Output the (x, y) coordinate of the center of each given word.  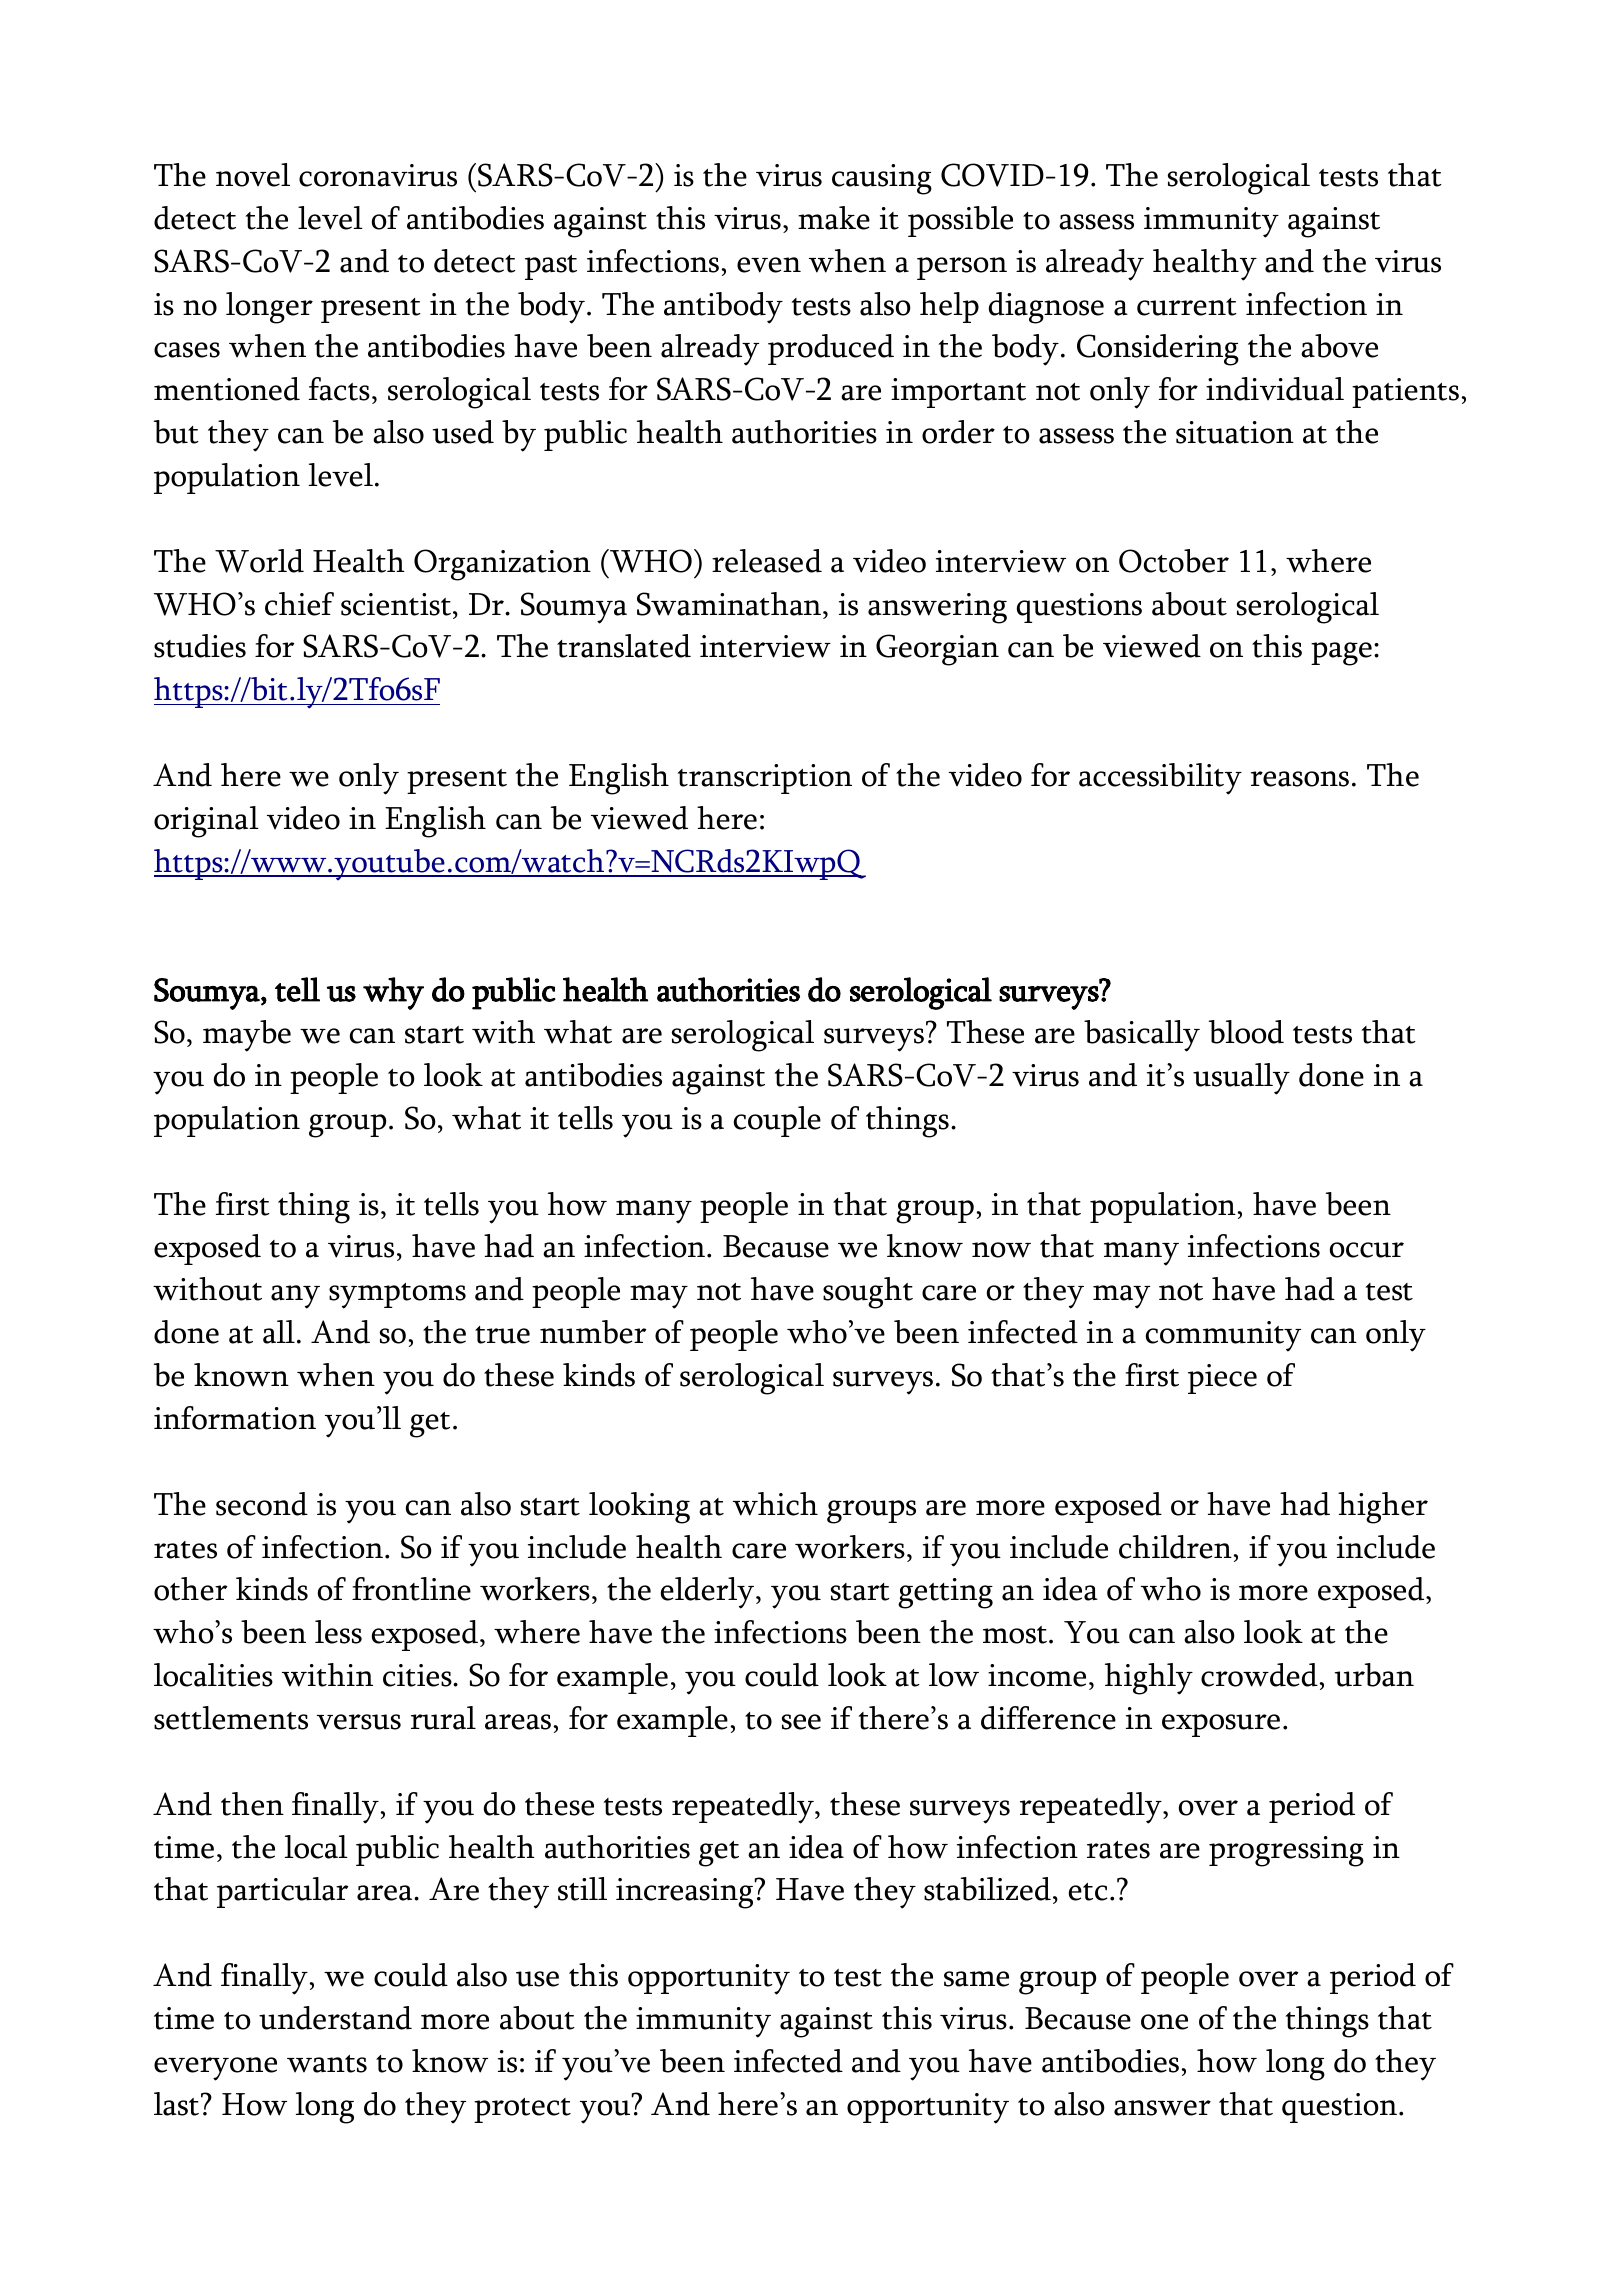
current (1187, 307)
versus (359, 1722)
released (767, 561)
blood (1246, 1032)
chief (299, 604)
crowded (1260, 1675)
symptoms (397, 1296)
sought (868, 1293)
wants (327, 2064)
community (1223, 1336)
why (393, 993)
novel (253, 175)
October (1174, 561)
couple (777, 1121)
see (801, 1722)
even (769, 265)
